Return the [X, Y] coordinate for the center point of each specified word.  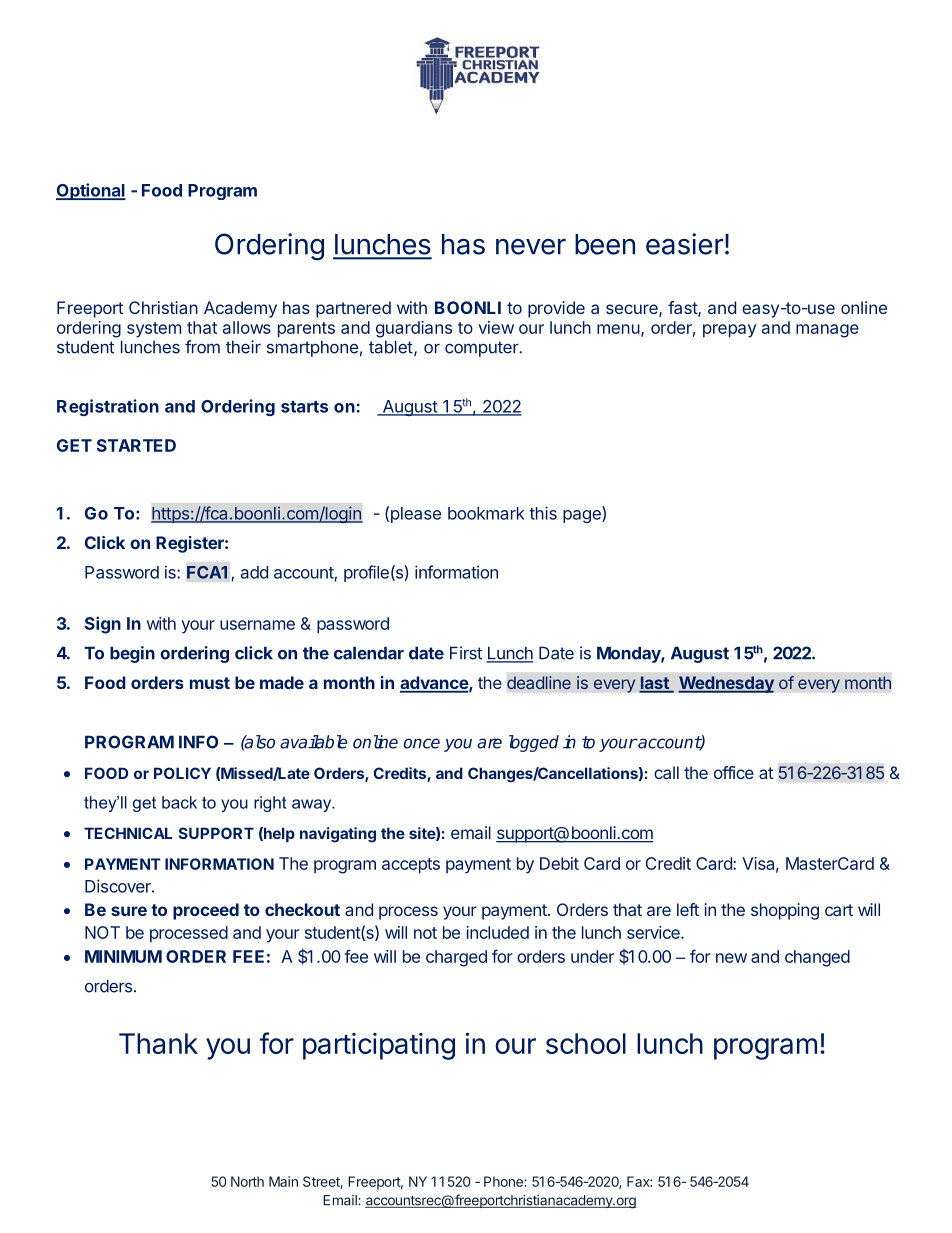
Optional [91, 191]
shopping [785, 911]
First [466, 653]
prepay [729, 331]
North [247, 1181]
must [210, 683]
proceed [206, 911]
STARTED [136, 445]
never [531, 246]
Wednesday [726, 684]
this [543, 513]
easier [684, 244]
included [497, 932]
